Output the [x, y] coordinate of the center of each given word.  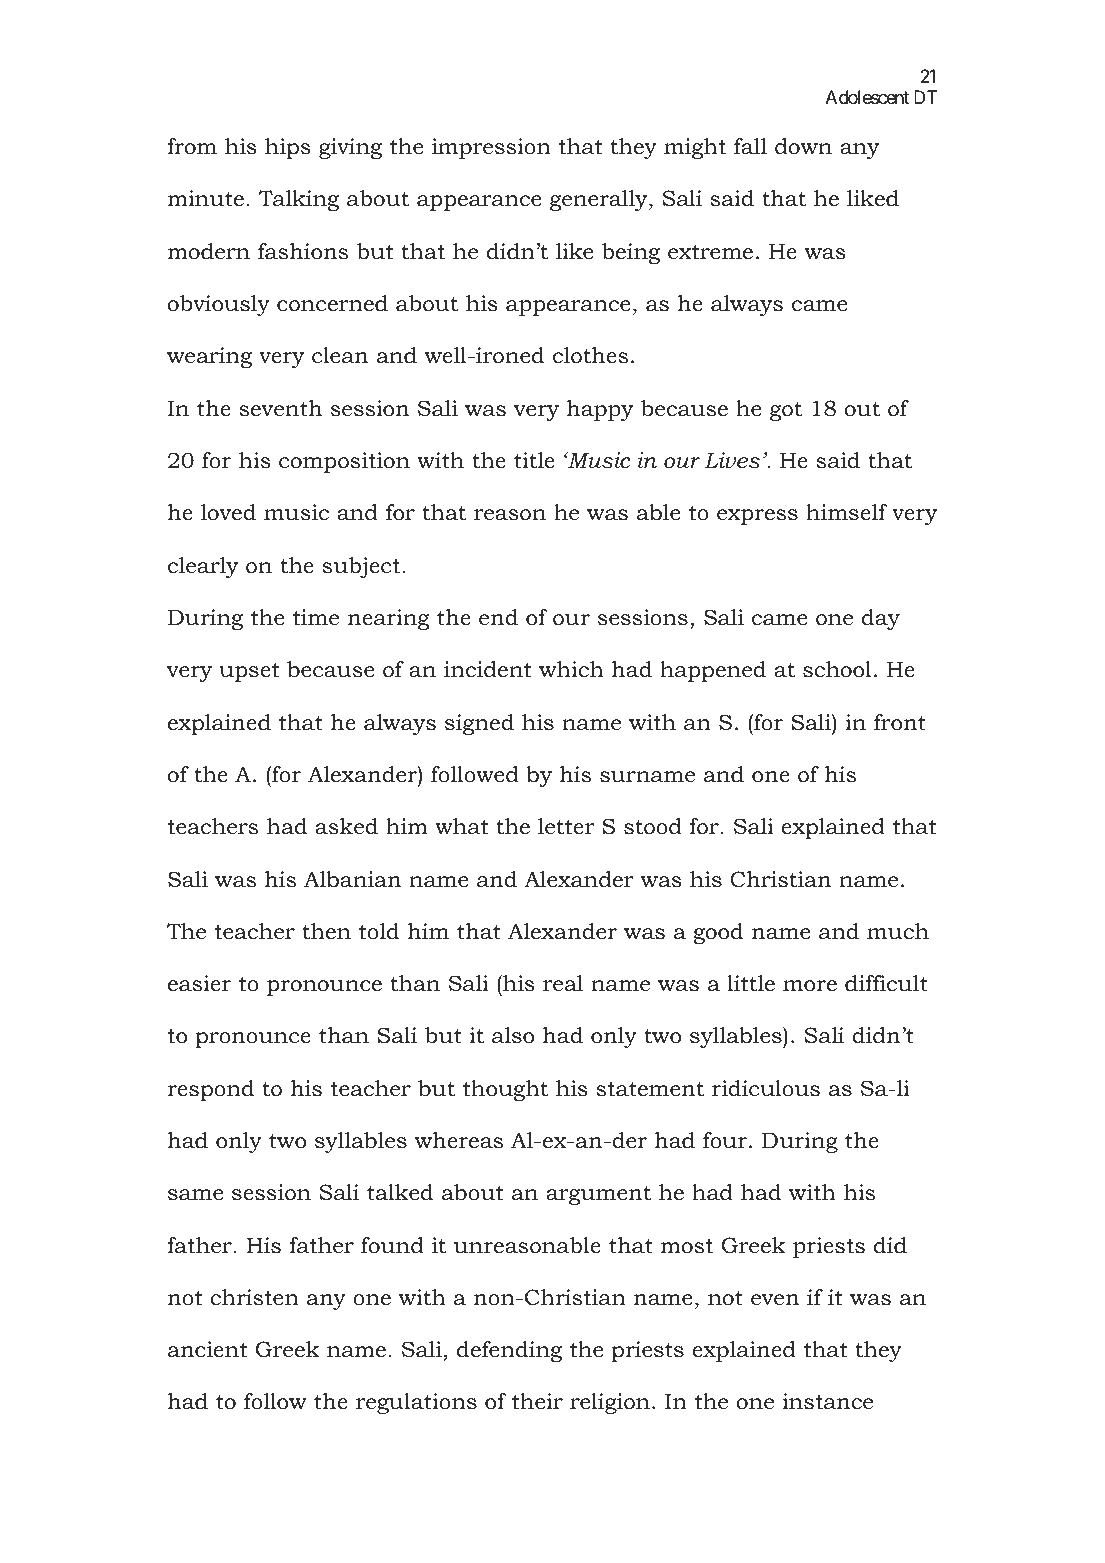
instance [827, 1401]
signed [479, 724]
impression [491, 148]
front [900, 722]
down [803, 146]
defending [509, 1351]
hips [287, 148]
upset [249, 672]
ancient [208, 1349]
